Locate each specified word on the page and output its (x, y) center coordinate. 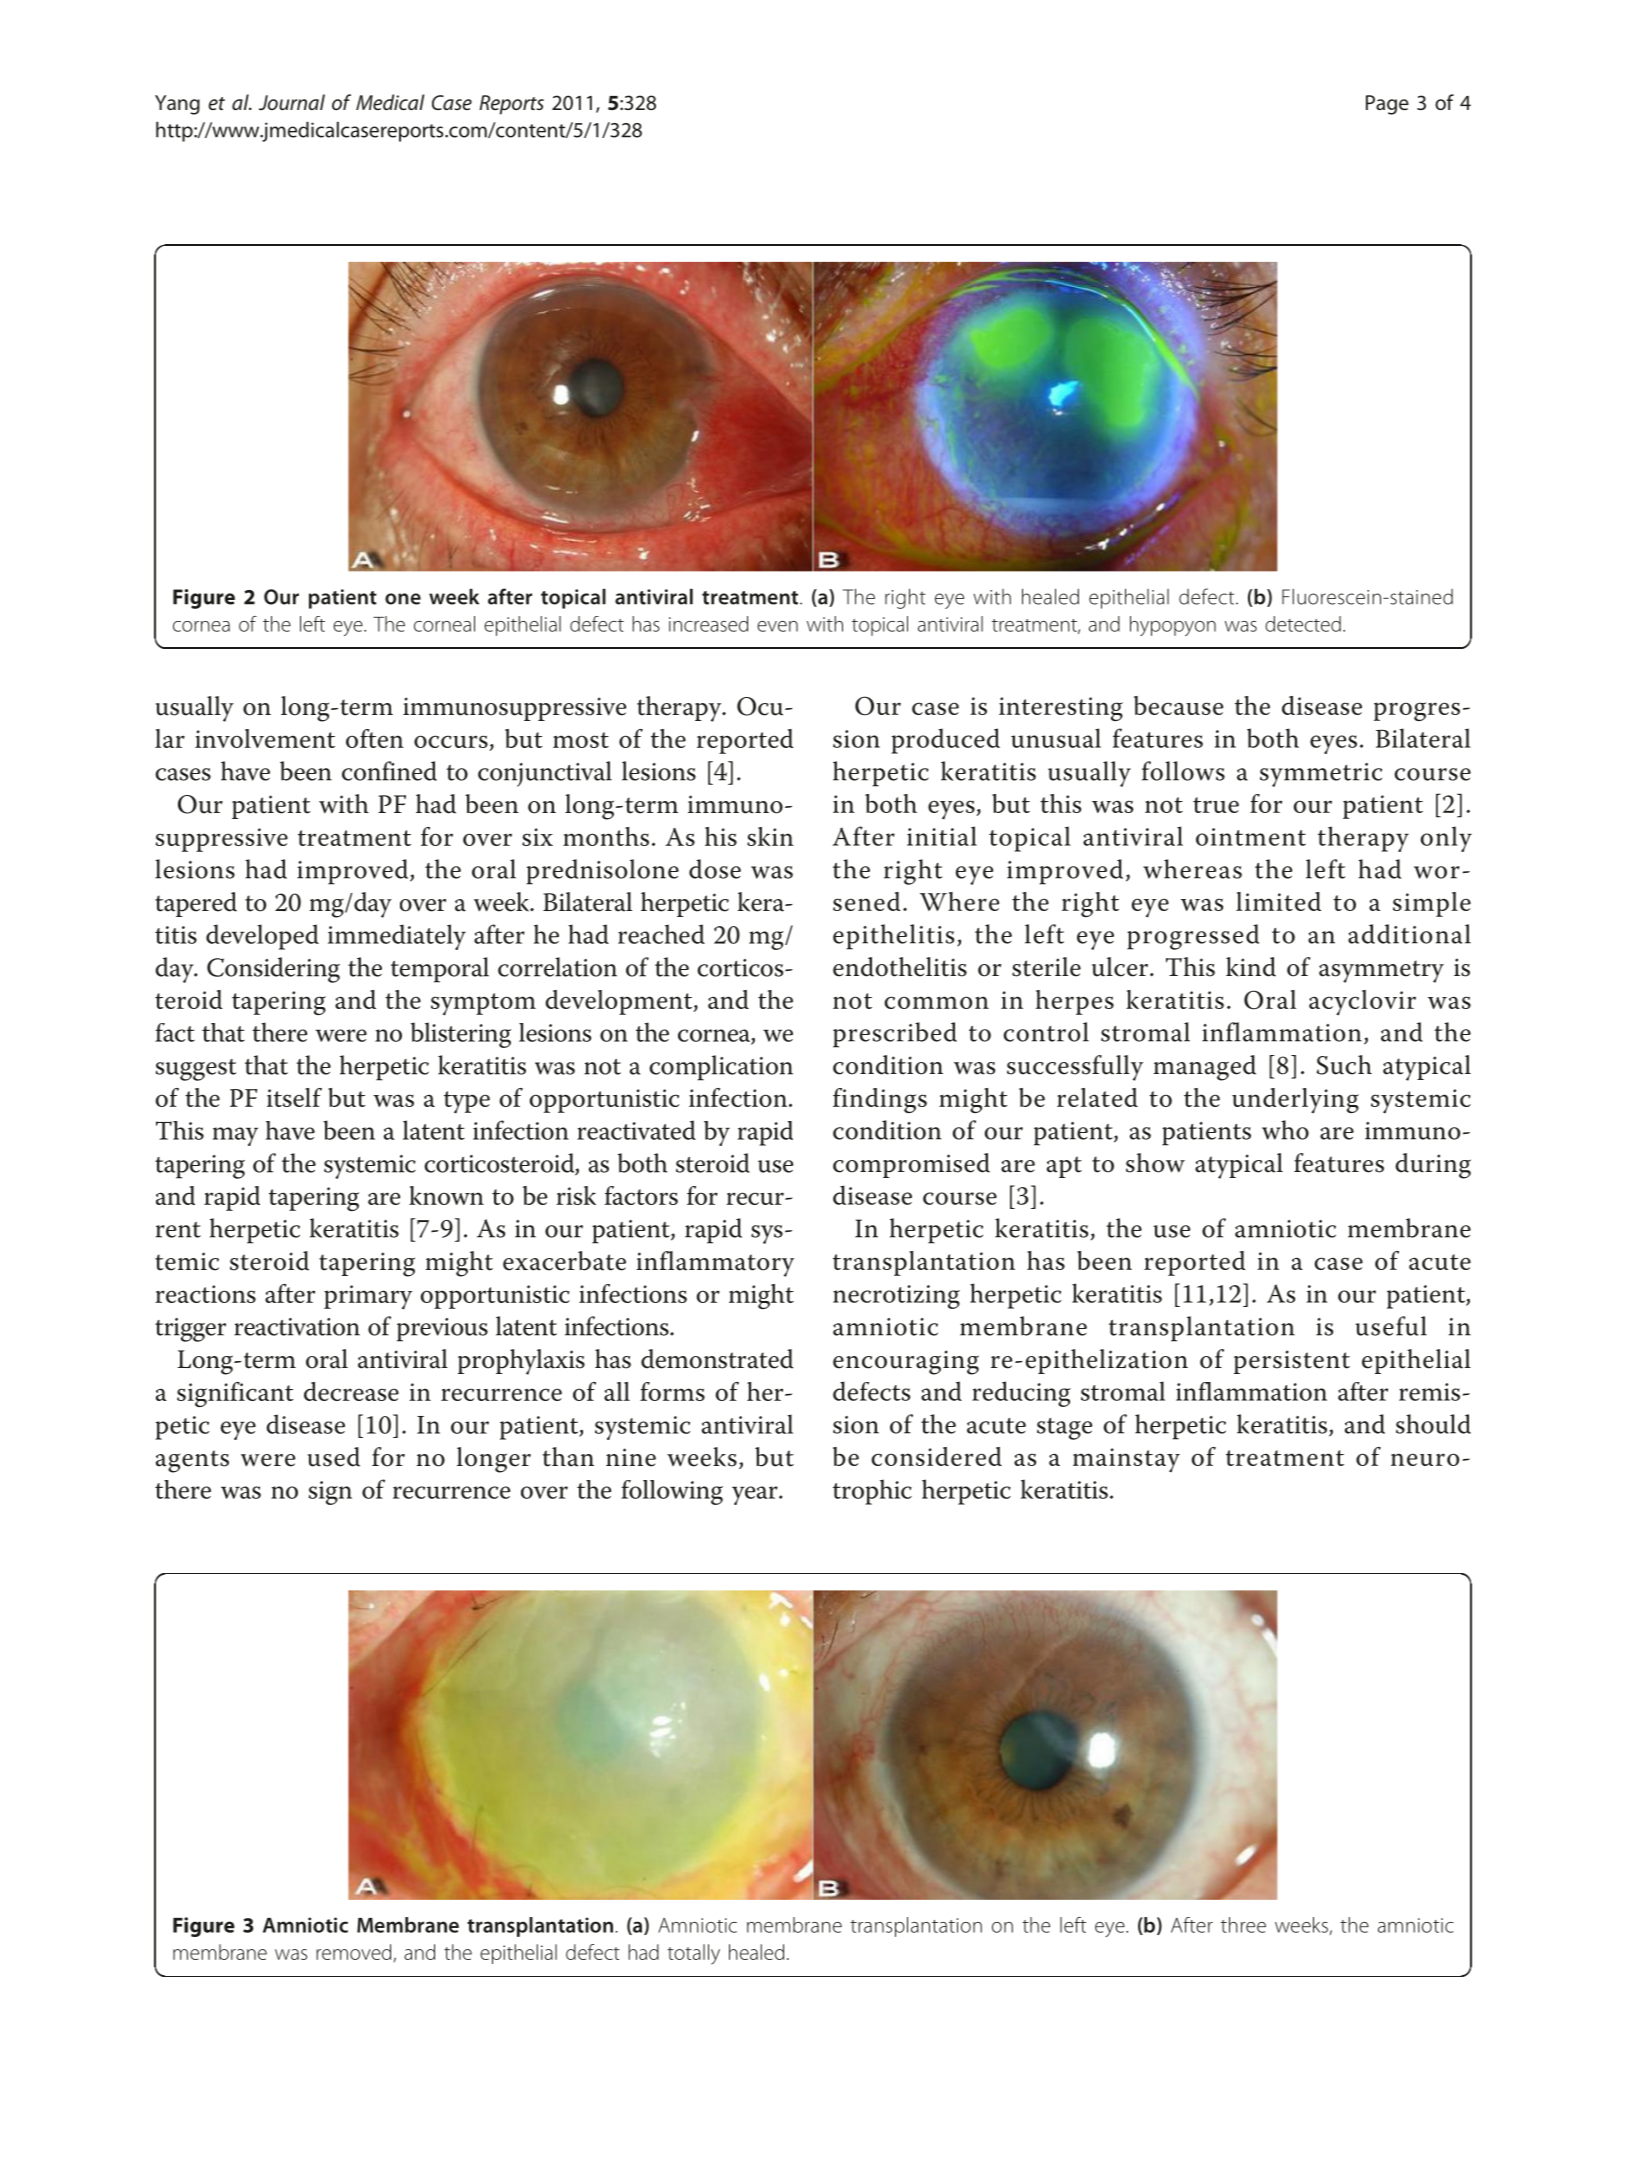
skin (770, 836)
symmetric (1321, 775)
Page (1387, 105)
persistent (1292, 1362)
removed (353, 1952)
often (375, 738)
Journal (292, 102)
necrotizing (896, 1297)
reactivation (297, 1327)
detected (1303, 624)
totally (693, 1954)
